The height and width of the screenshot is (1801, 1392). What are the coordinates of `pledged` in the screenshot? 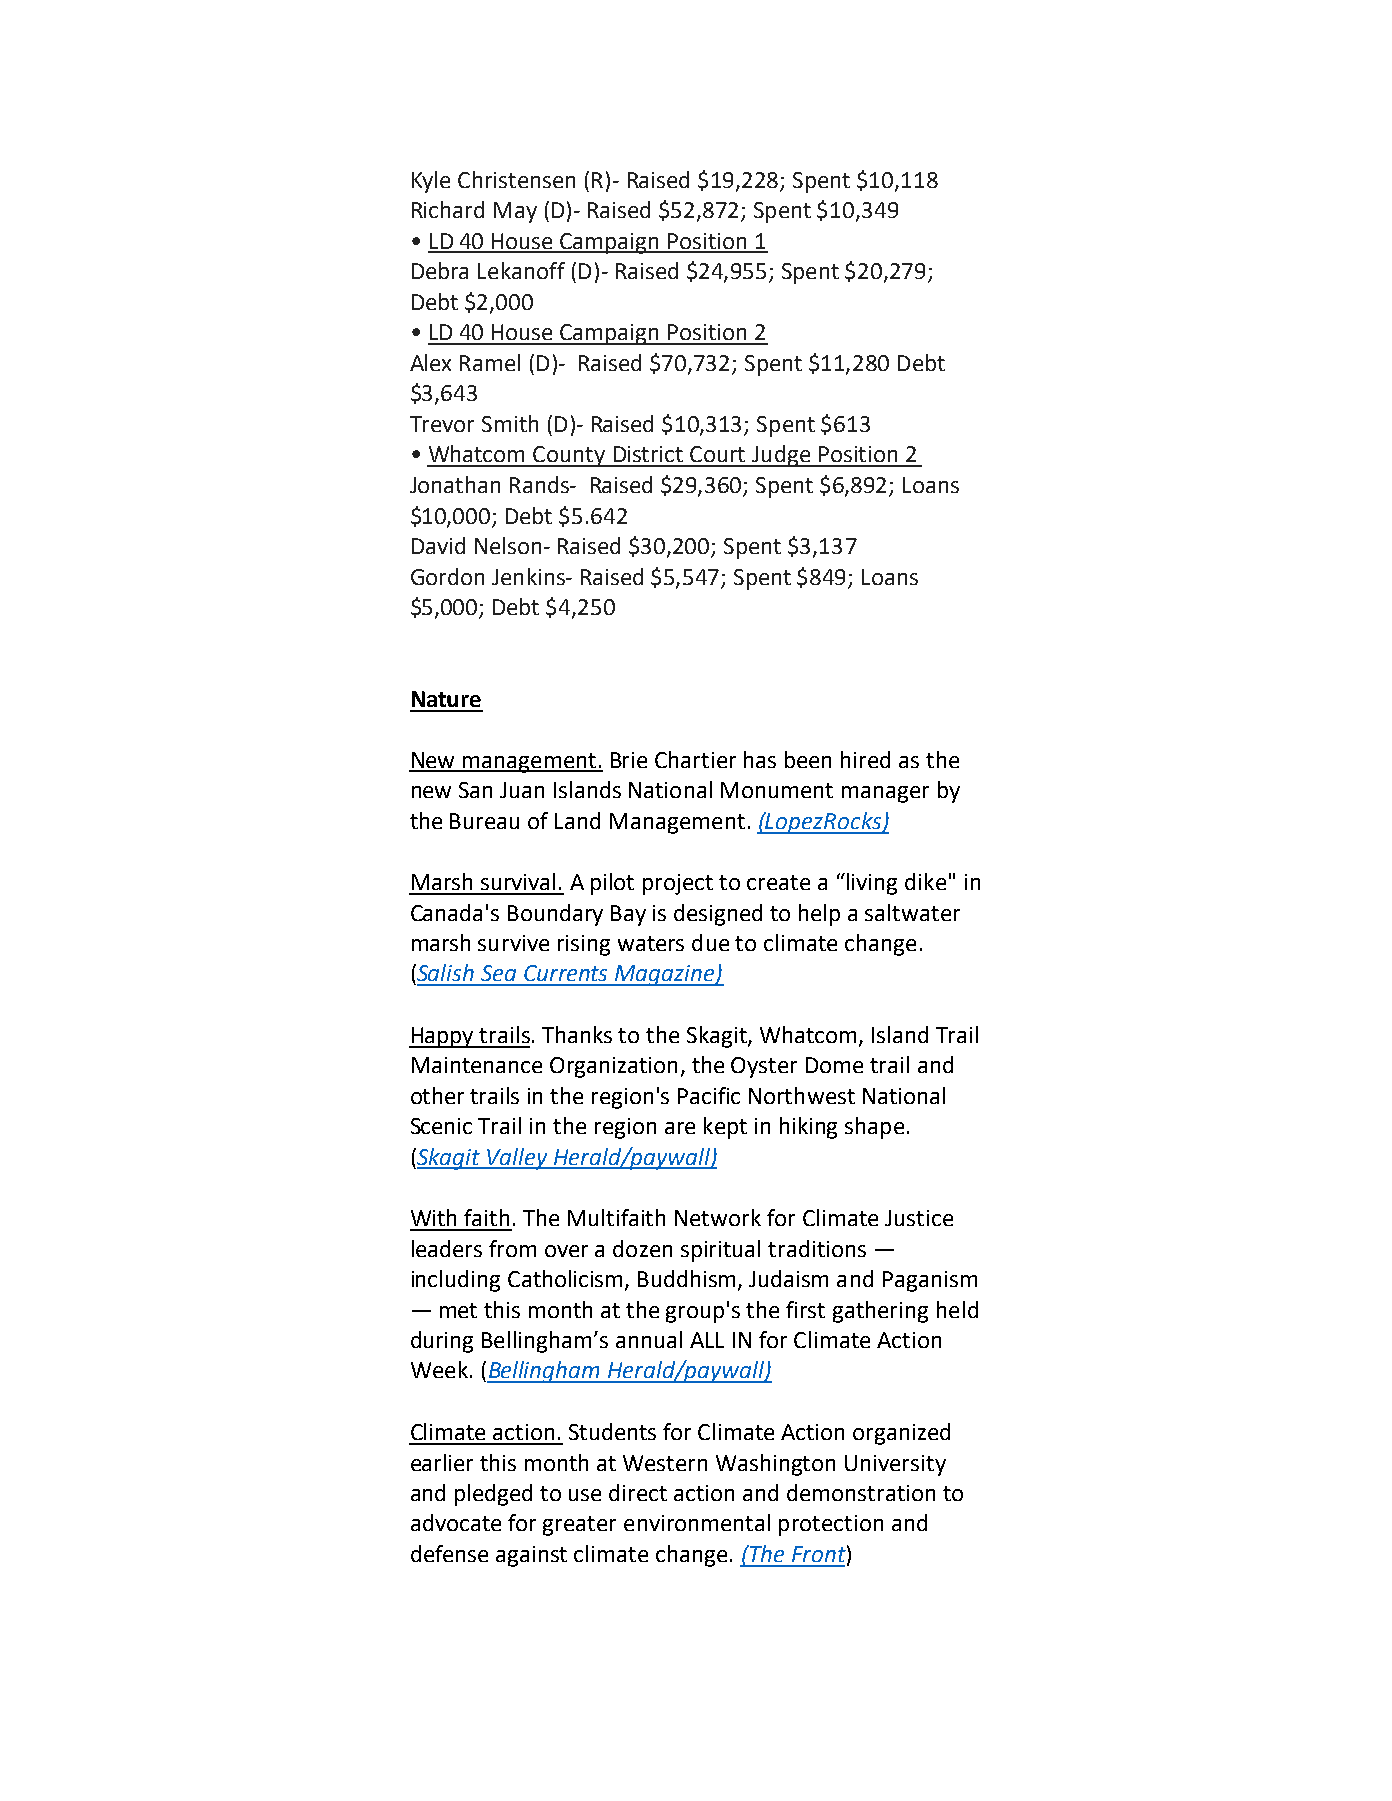 It's located at (493, 1495).
